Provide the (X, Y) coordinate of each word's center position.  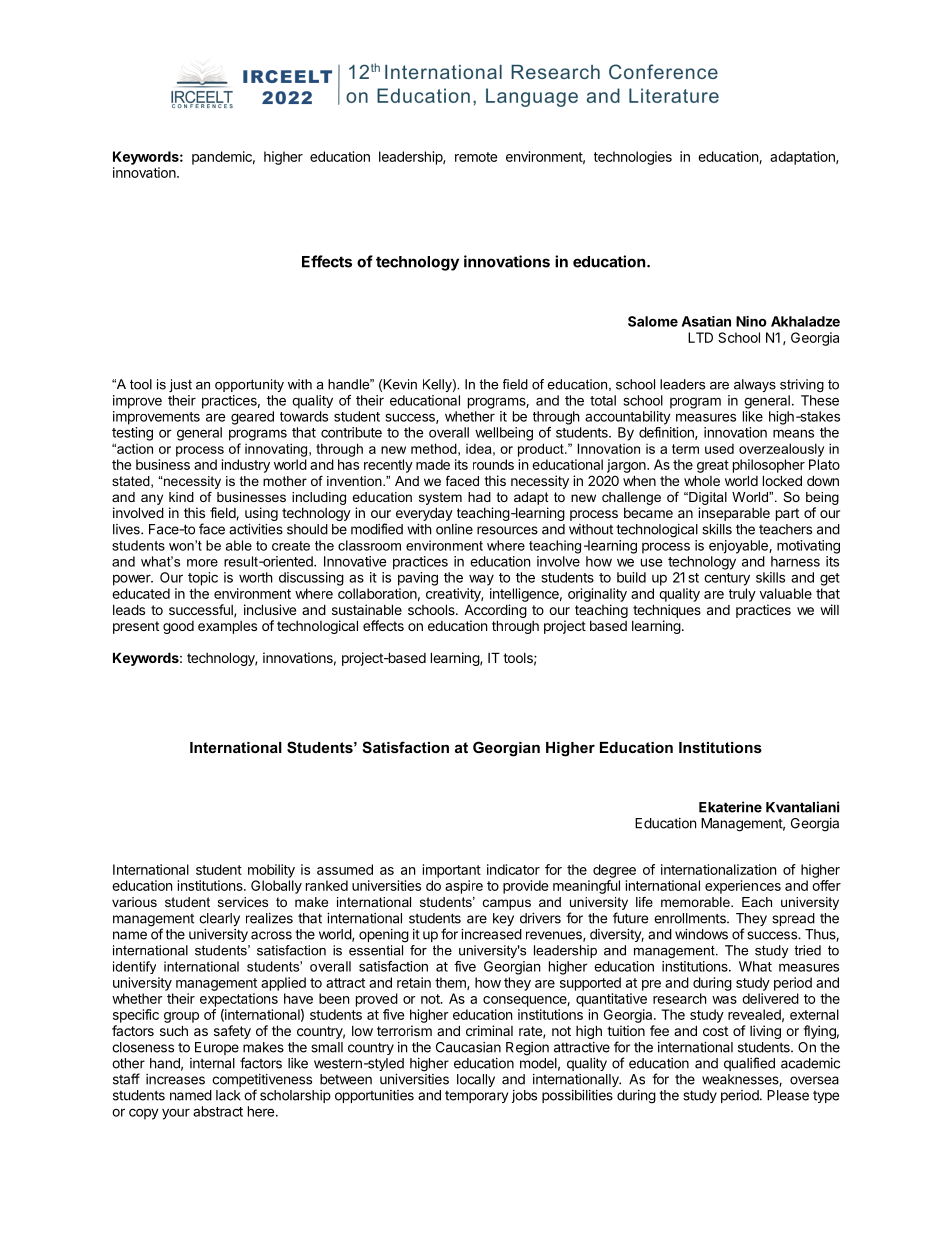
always (755, 385)
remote (476, 157)
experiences (743, 887)
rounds (493, 464)
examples (227, 627)
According (495, 611)
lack (228, 1095)
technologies (633, 158)
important (452, 871)
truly (742, 595)
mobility (271, 871)
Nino (751, 321)
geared (252, 418)
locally (476, 1080)
